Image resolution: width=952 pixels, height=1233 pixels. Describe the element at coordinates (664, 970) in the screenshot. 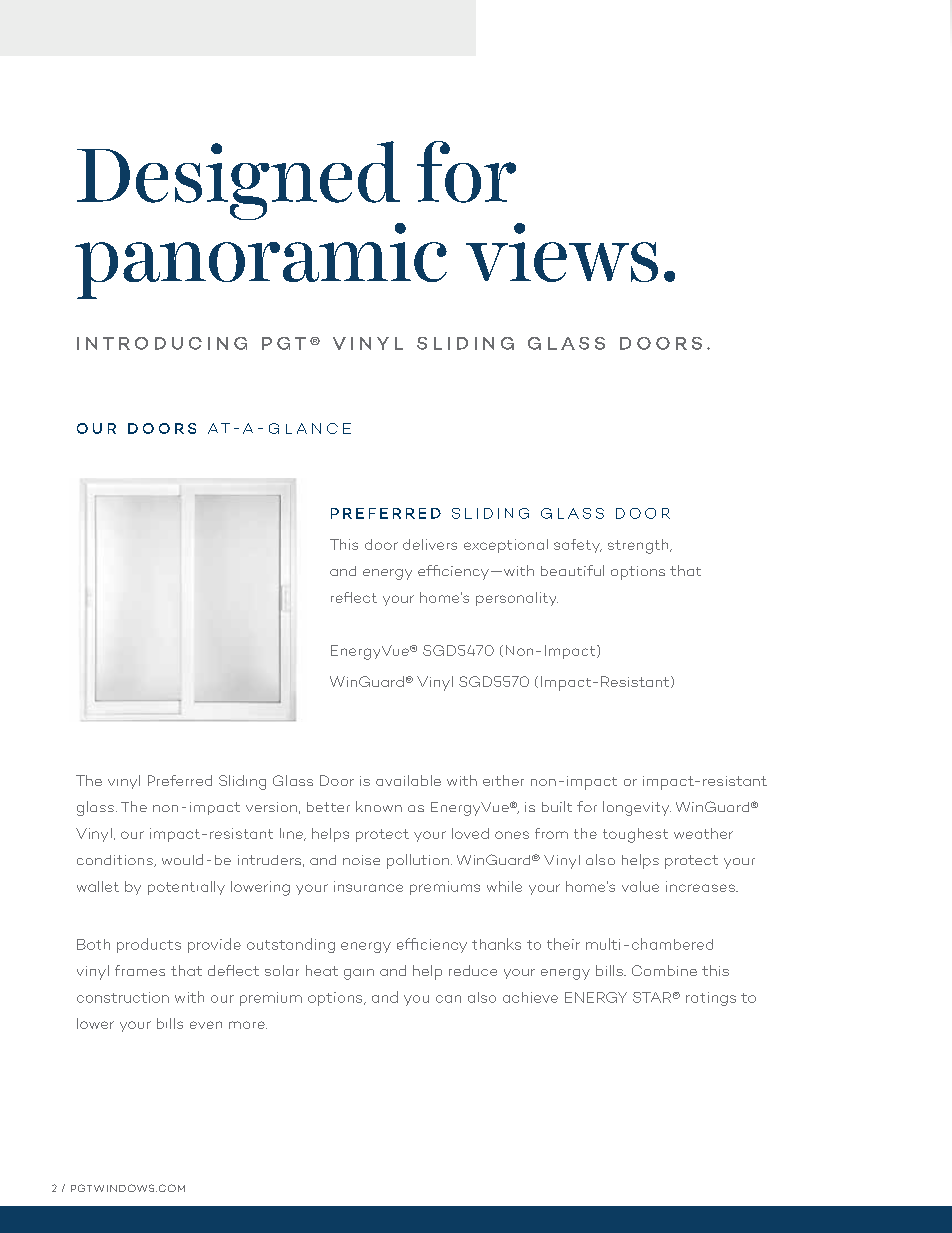

I see `Combine` at that location.
